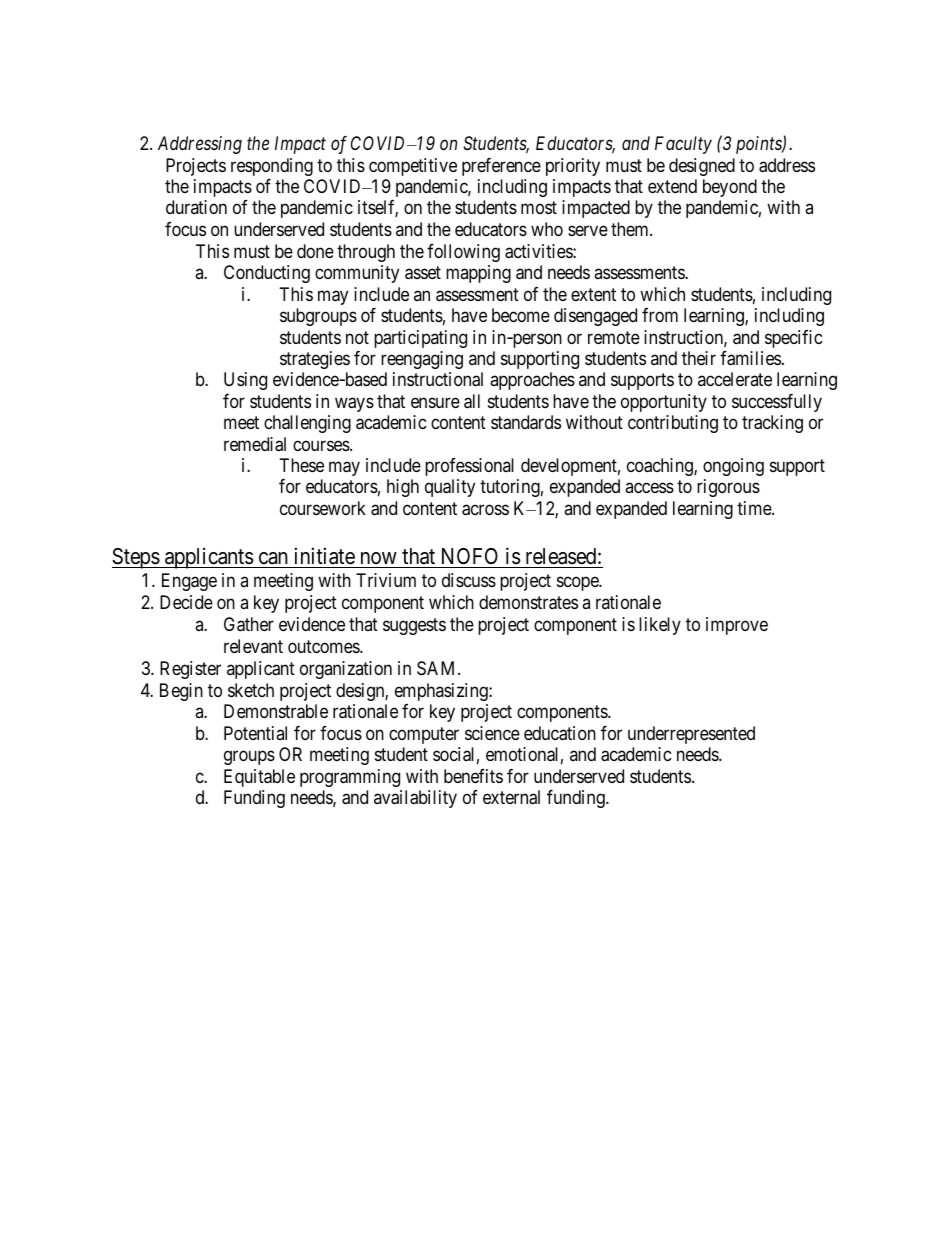  Describe the element at coordinates (501, 167) in the screenshot. I see `preference` at that location.
